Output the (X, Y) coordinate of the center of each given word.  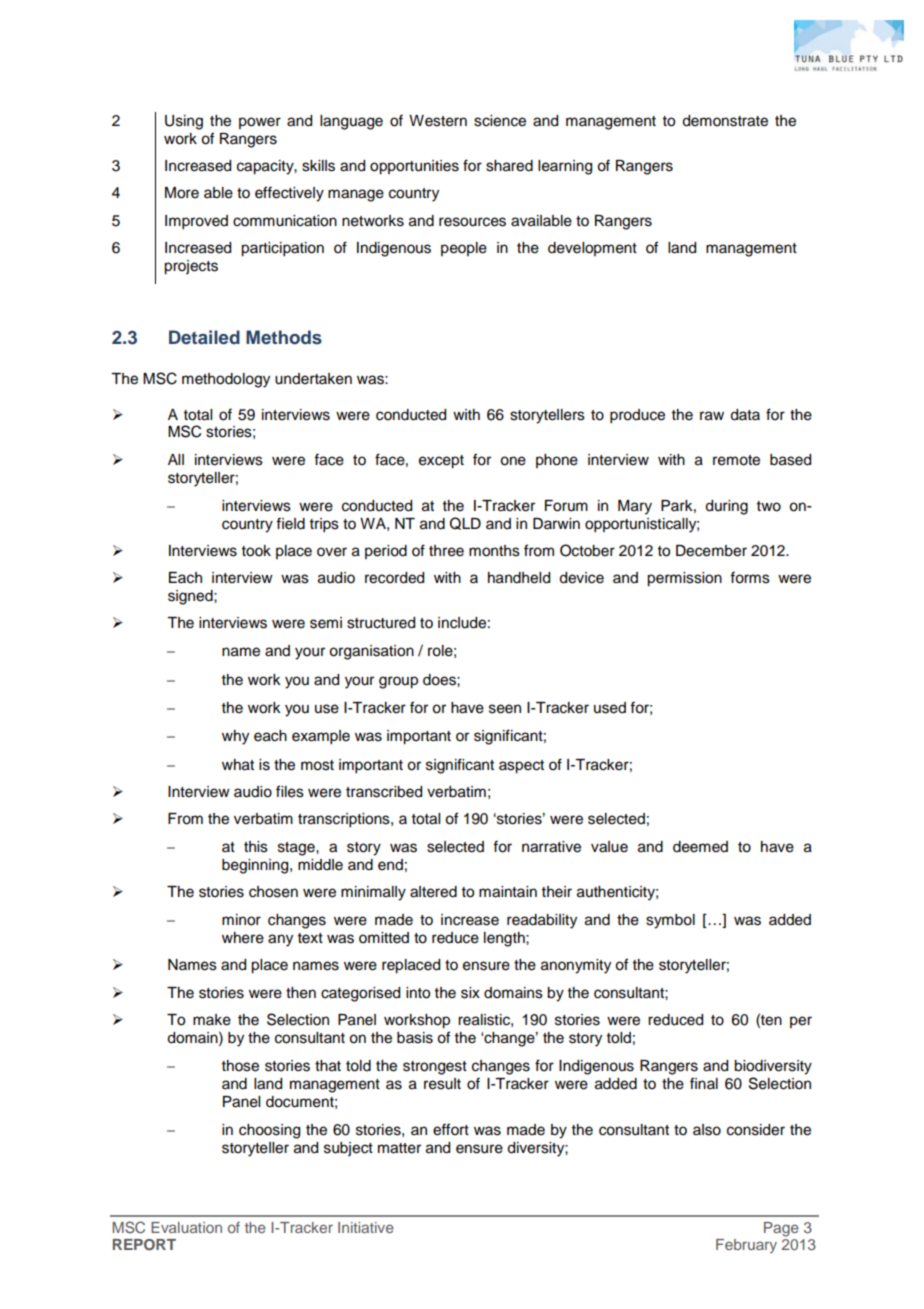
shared (509, 166)
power (260, 123)
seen (505, 709)
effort (451, 1129)
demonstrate (725, 121)
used (610, 708)
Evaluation (186, 1227)
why (235, 737)
